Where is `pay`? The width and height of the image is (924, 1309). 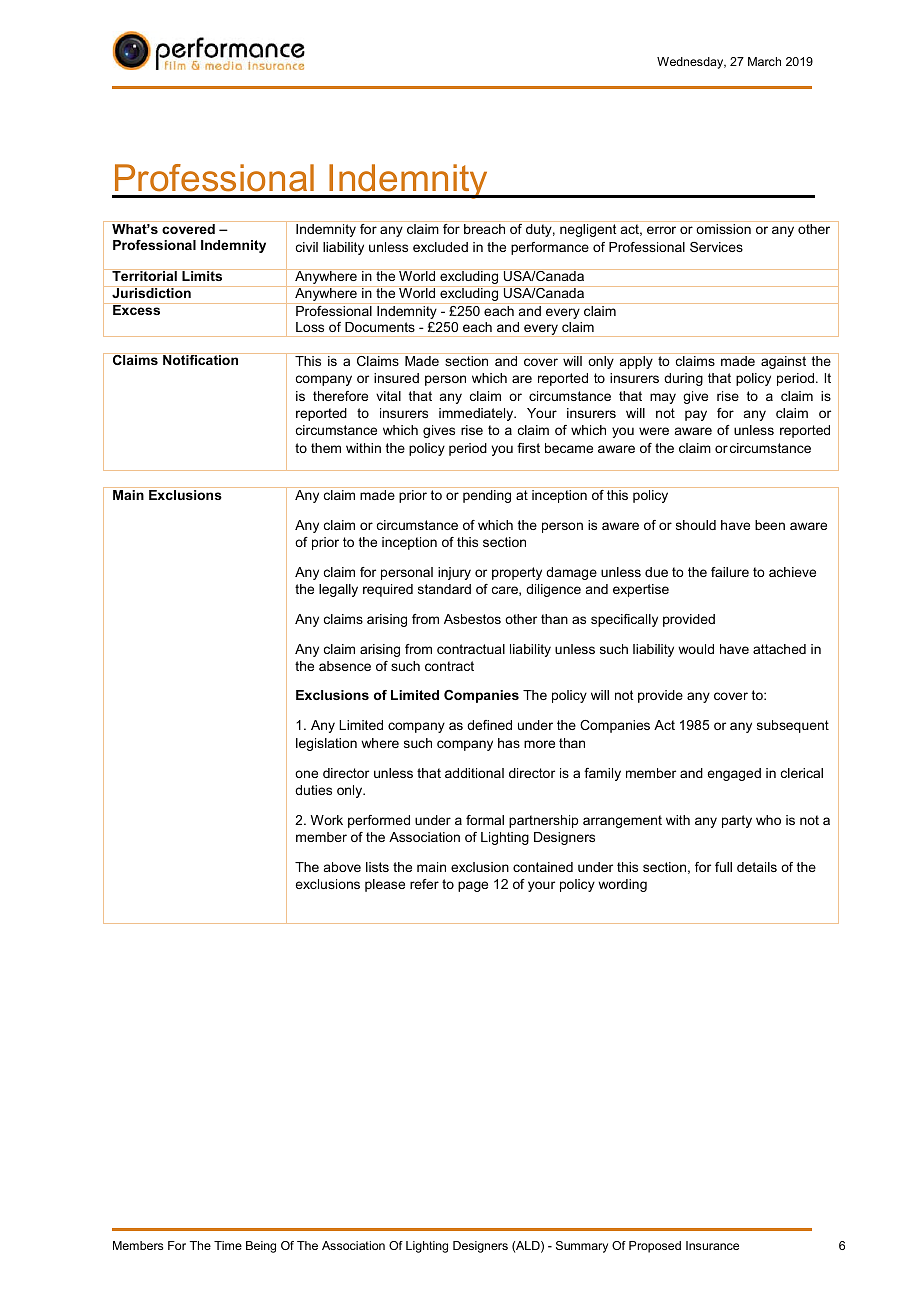
pay is located at coordinates (696, 415).
